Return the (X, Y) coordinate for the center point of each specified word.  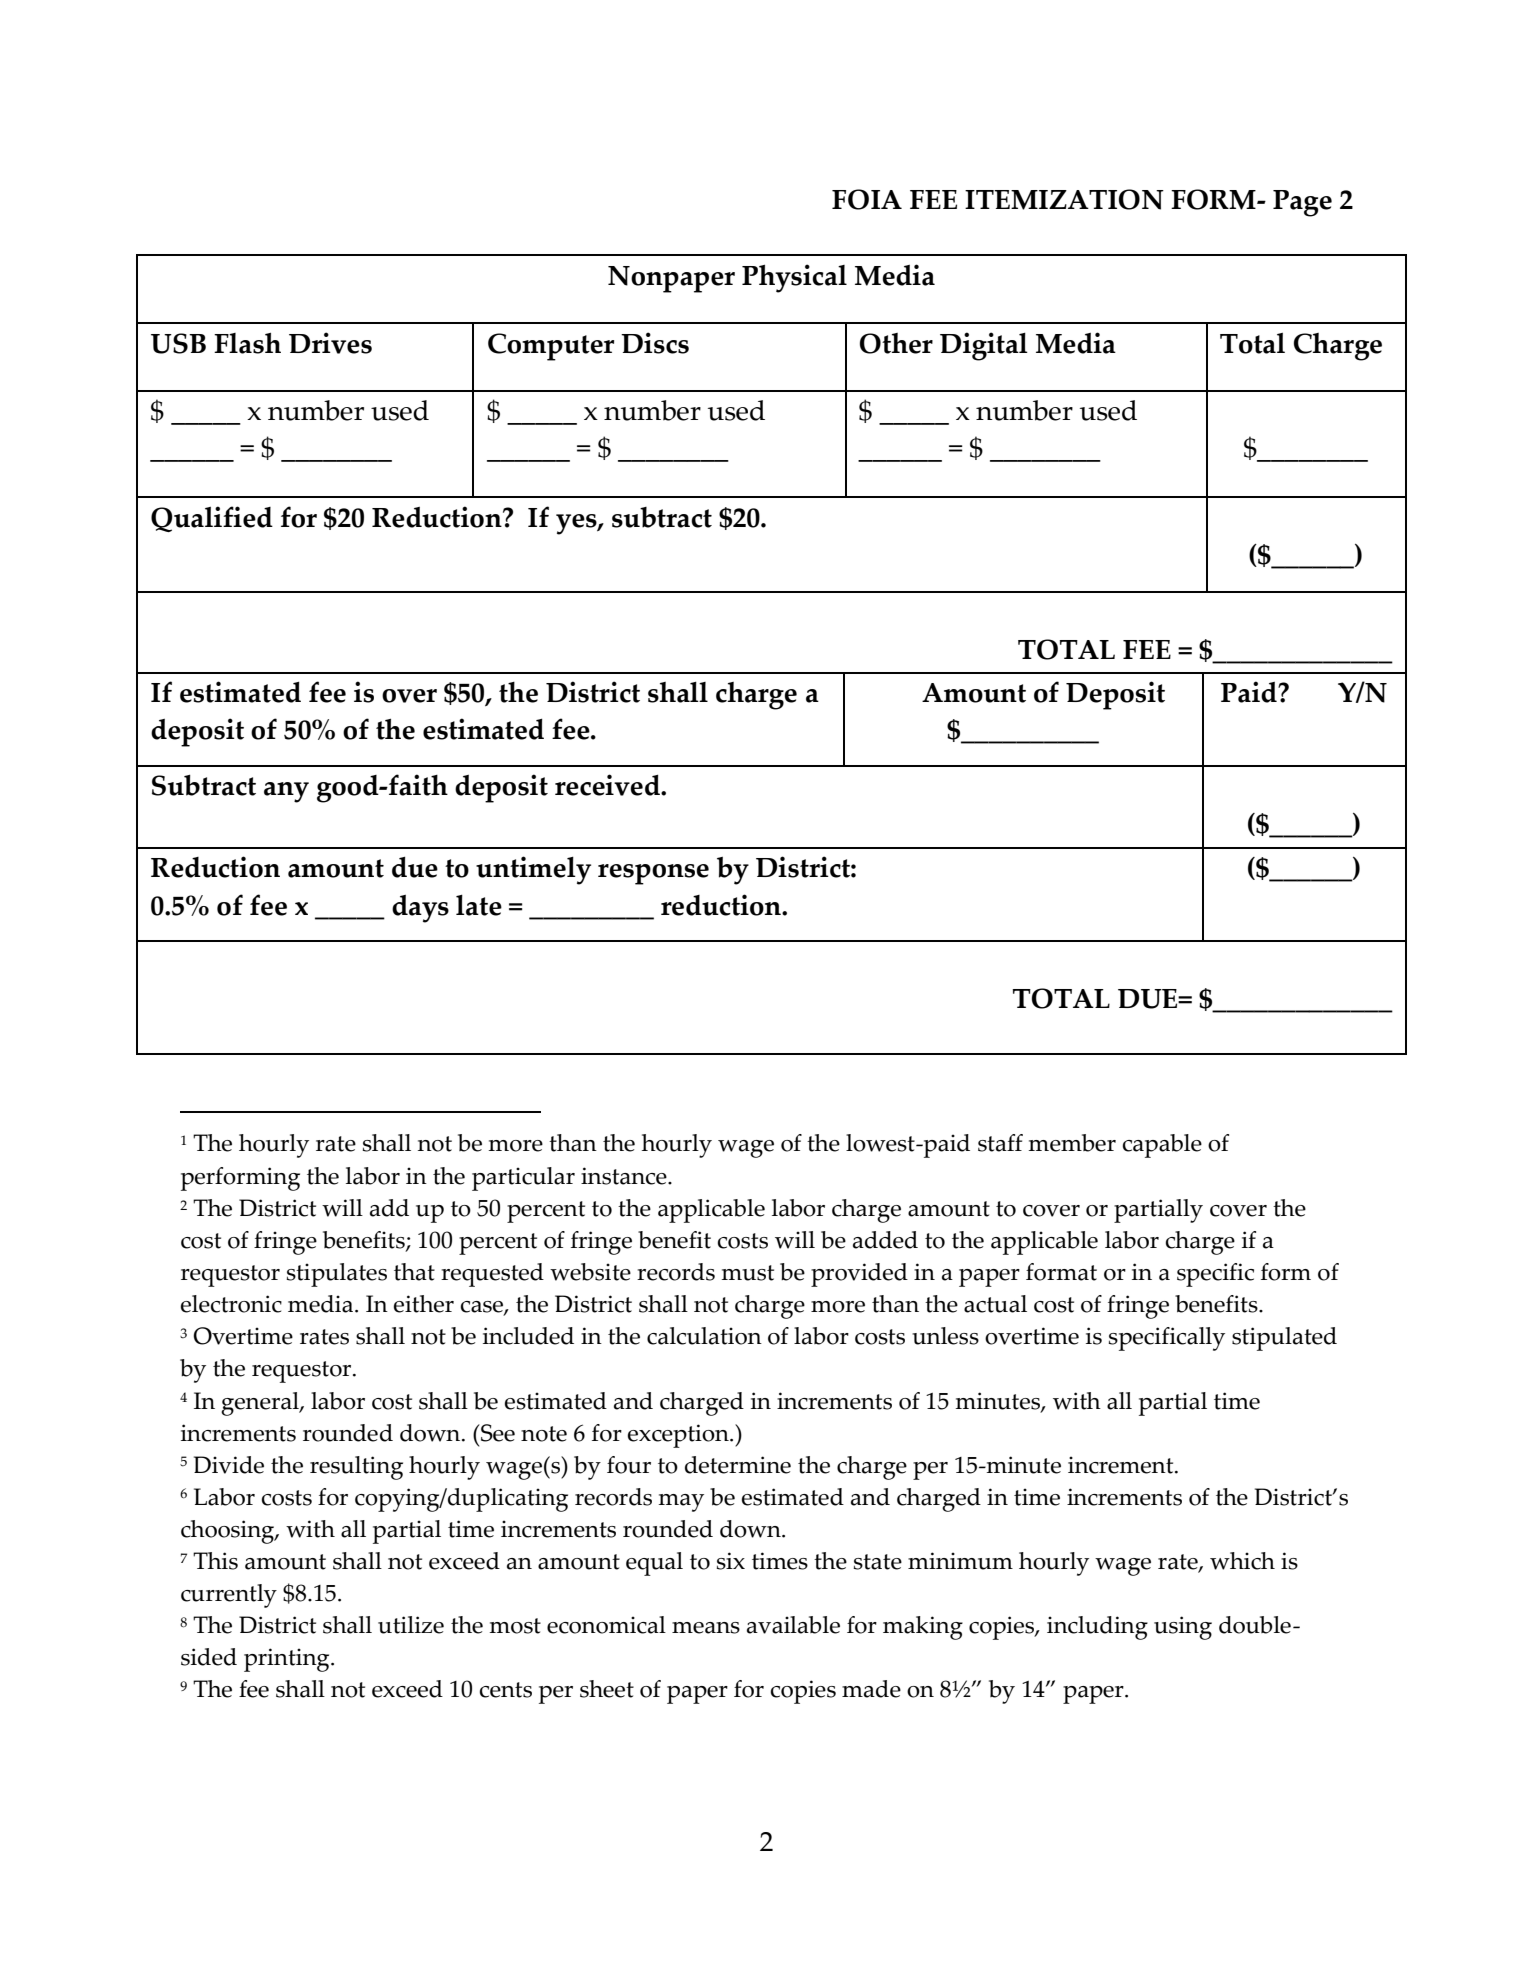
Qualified (212, 519)
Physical (794, 278)
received (608, 785)
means (706, 1628)
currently (229, 1596)
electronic (231, 1304)
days (420, 909)
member (1072, 1143)
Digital (984, 346)
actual (995, 1304)
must (748, 1273)
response (653, 874)
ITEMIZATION (1064, 199)
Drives (330, 343)
